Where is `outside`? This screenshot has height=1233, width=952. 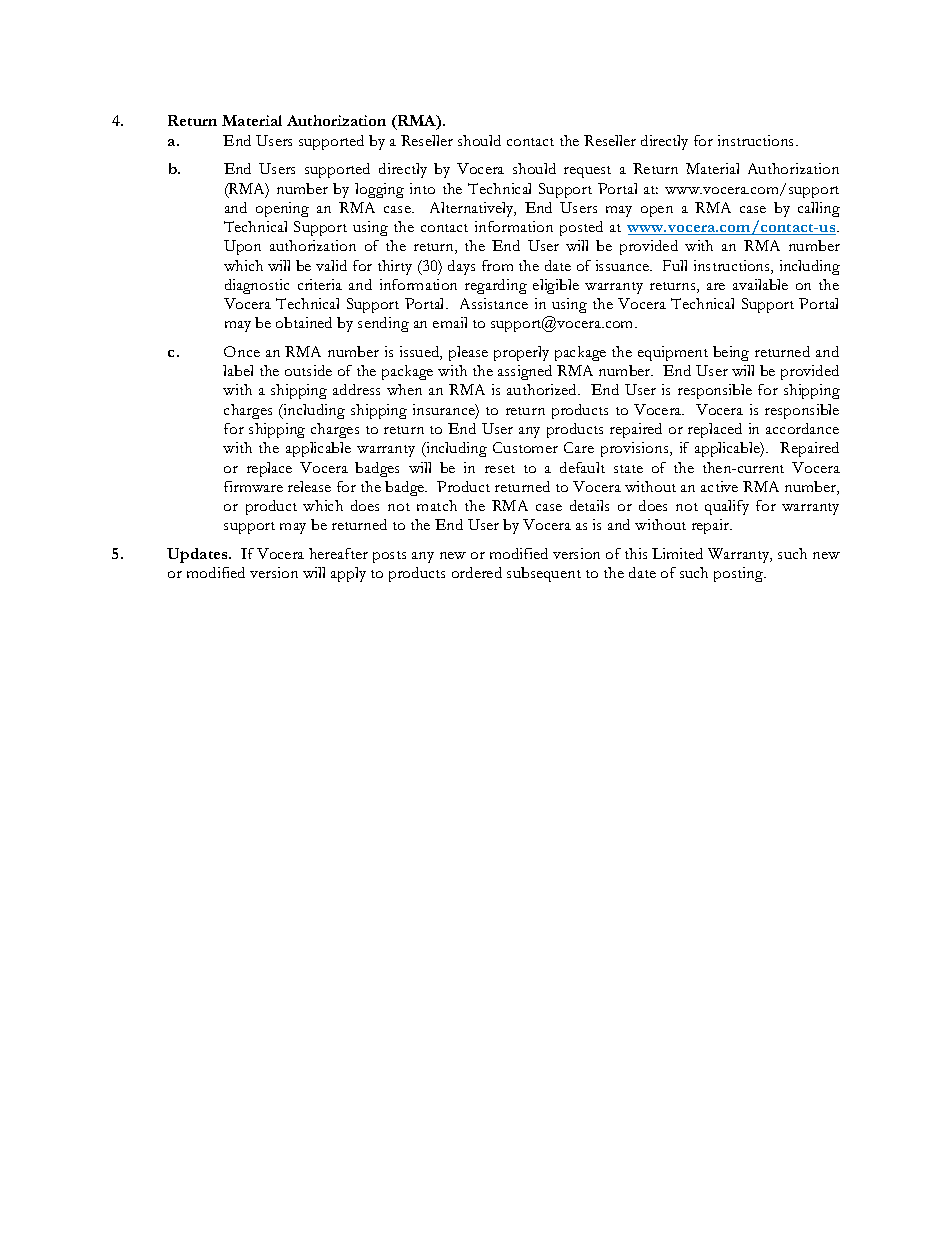 outside is located at coordinates (308, 370).
